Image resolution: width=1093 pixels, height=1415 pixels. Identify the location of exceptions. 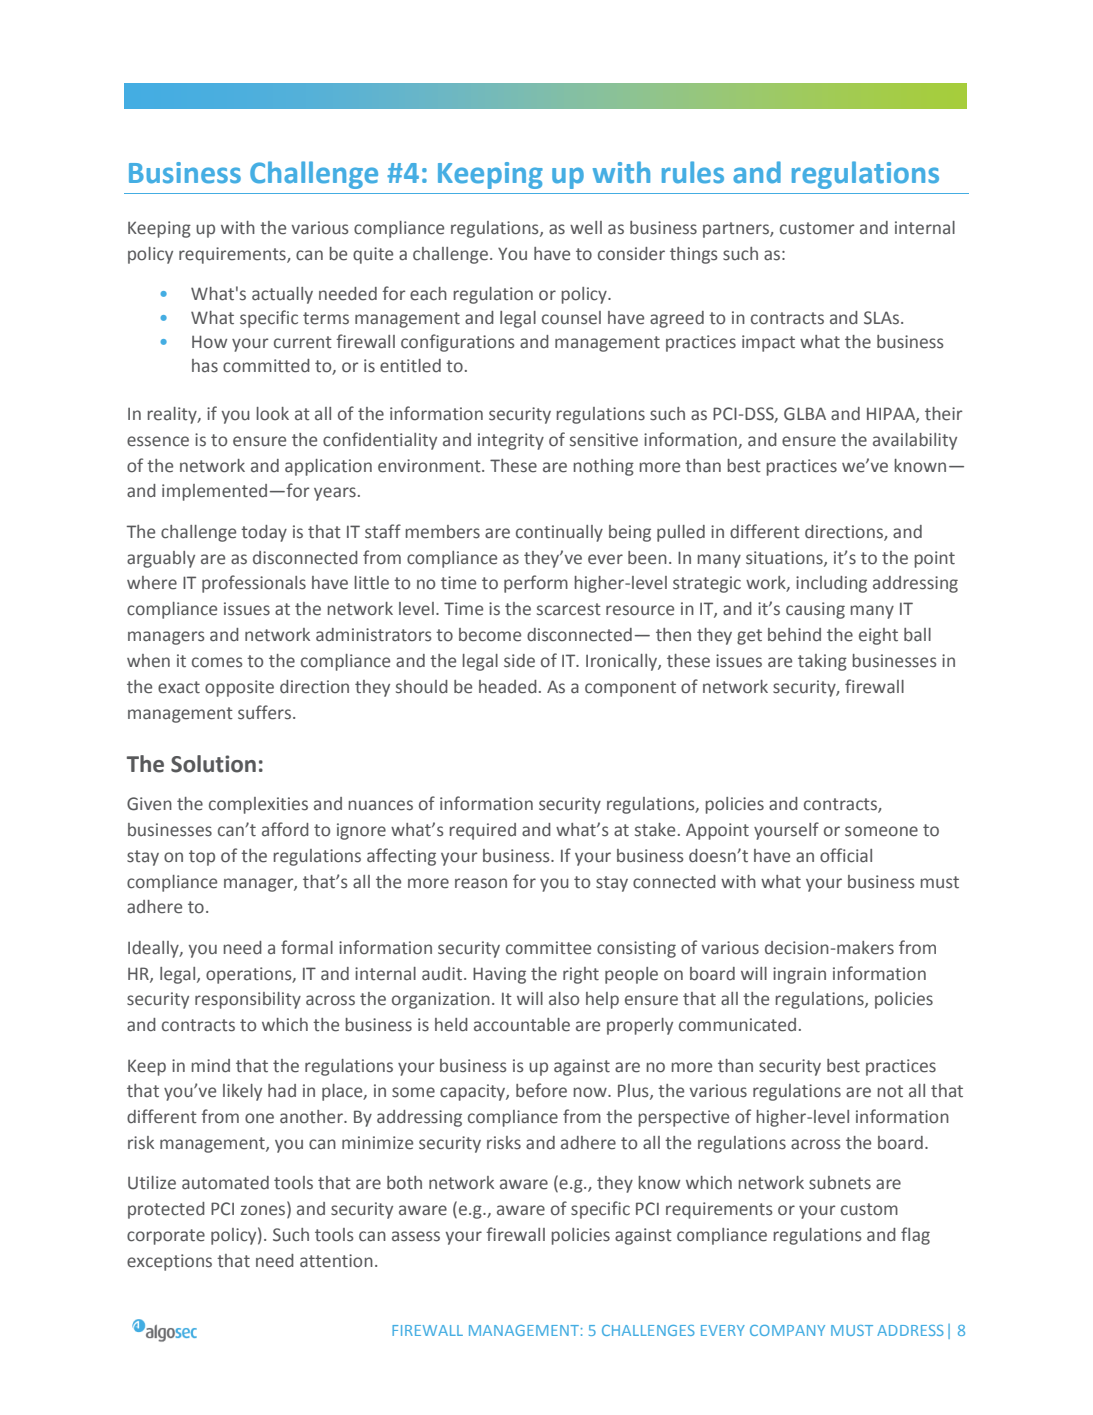
(169, 1262).
